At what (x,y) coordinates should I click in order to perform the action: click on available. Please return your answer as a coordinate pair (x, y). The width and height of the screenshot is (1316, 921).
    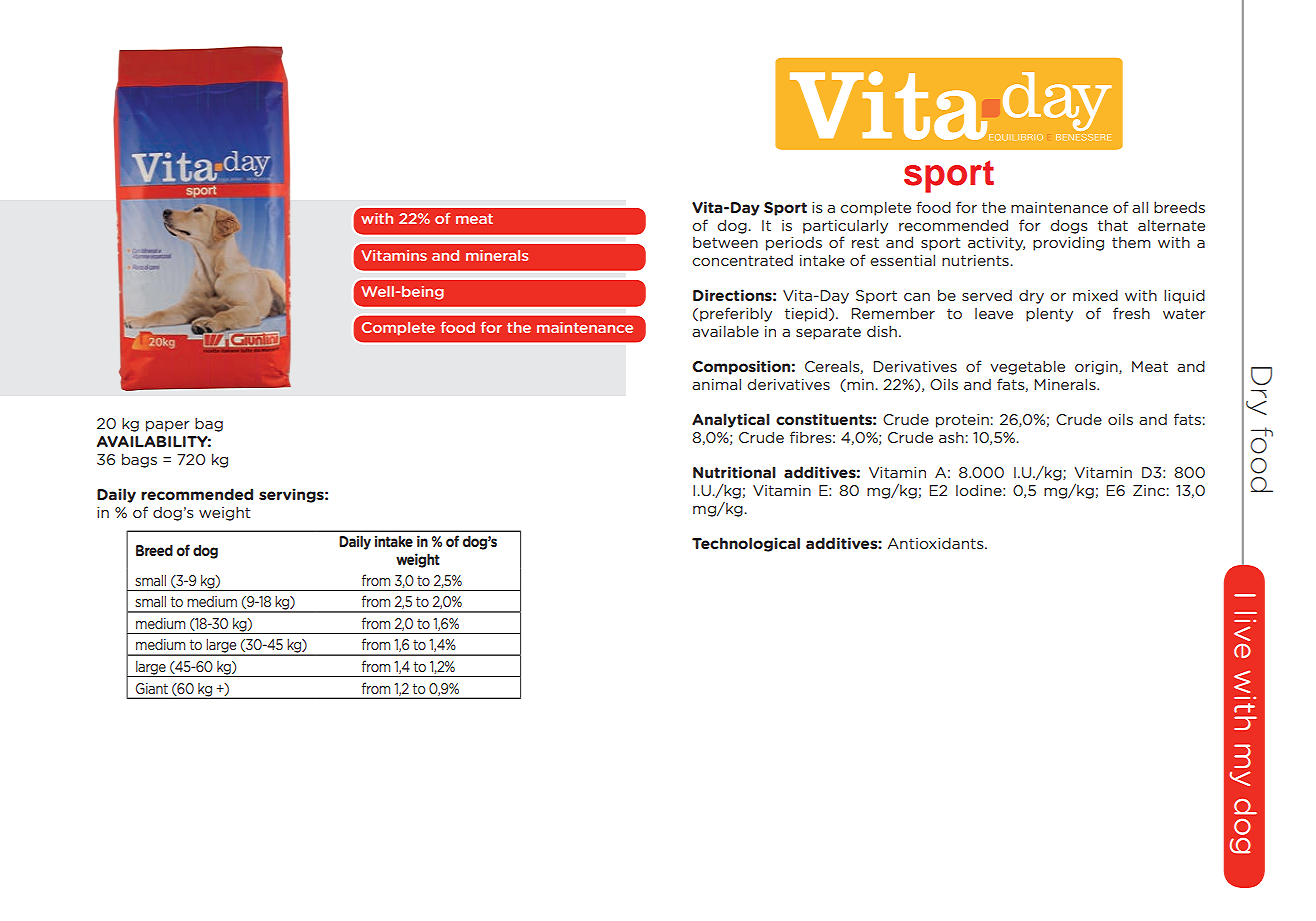
    Looking at the image, I should click on (725, 331).
